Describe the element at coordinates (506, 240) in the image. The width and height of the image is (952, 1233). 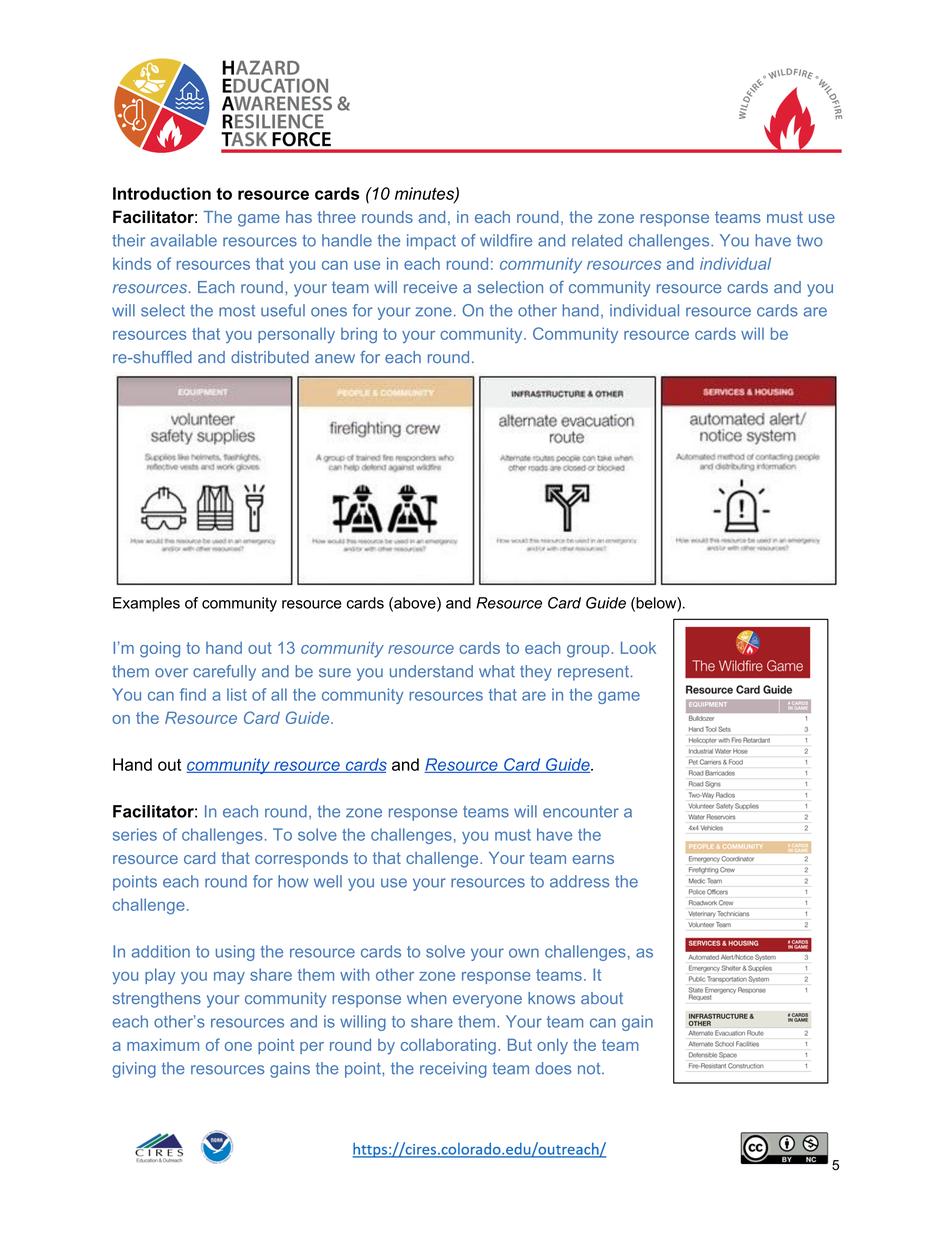
I see `wildfire` at that location.
